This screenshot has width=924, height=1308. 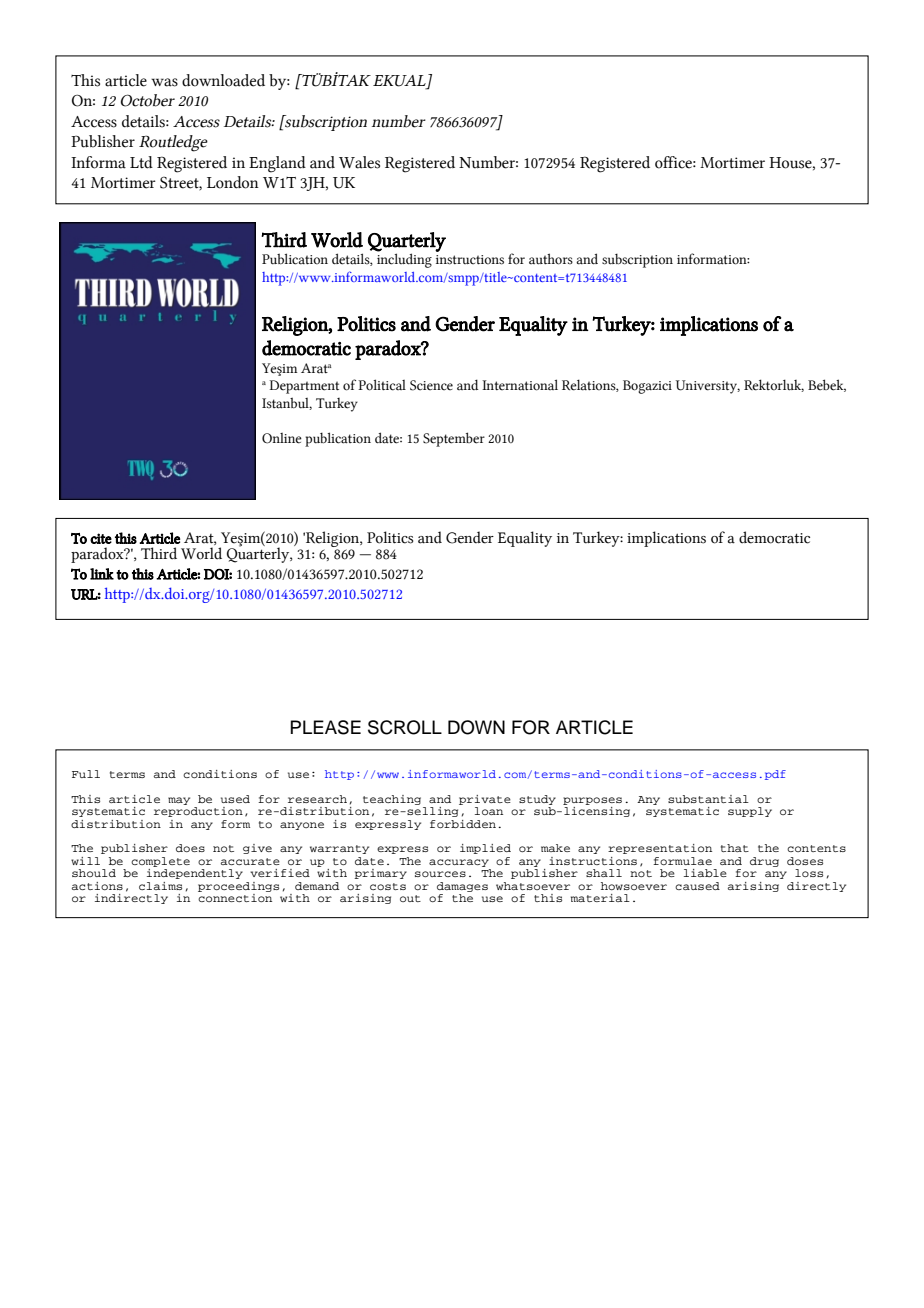 I want to click on independently, so click(x=195, y=874).
